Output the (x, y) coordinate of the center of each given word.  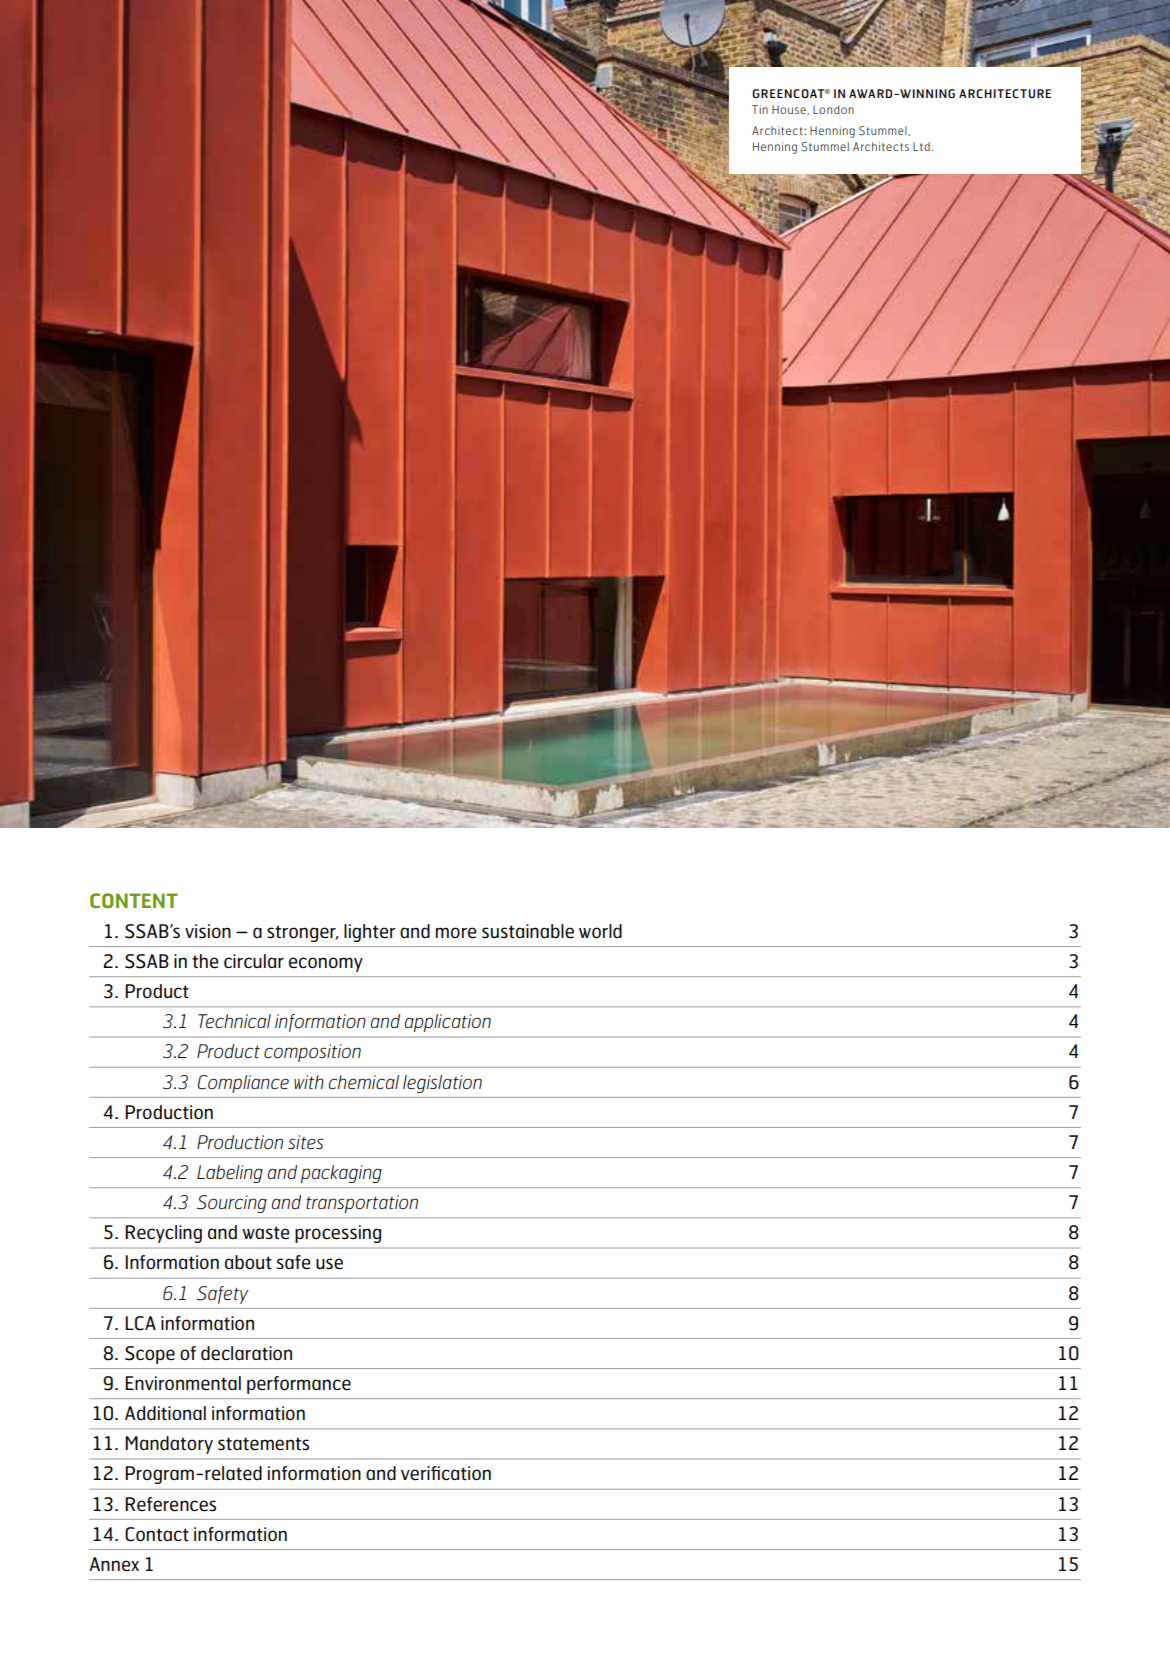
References (170, 1504)
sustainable (528, 931)
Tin (760, 109)
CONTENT (134, 900)
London (833, 109)
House (790, 110)
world (600, 931)
